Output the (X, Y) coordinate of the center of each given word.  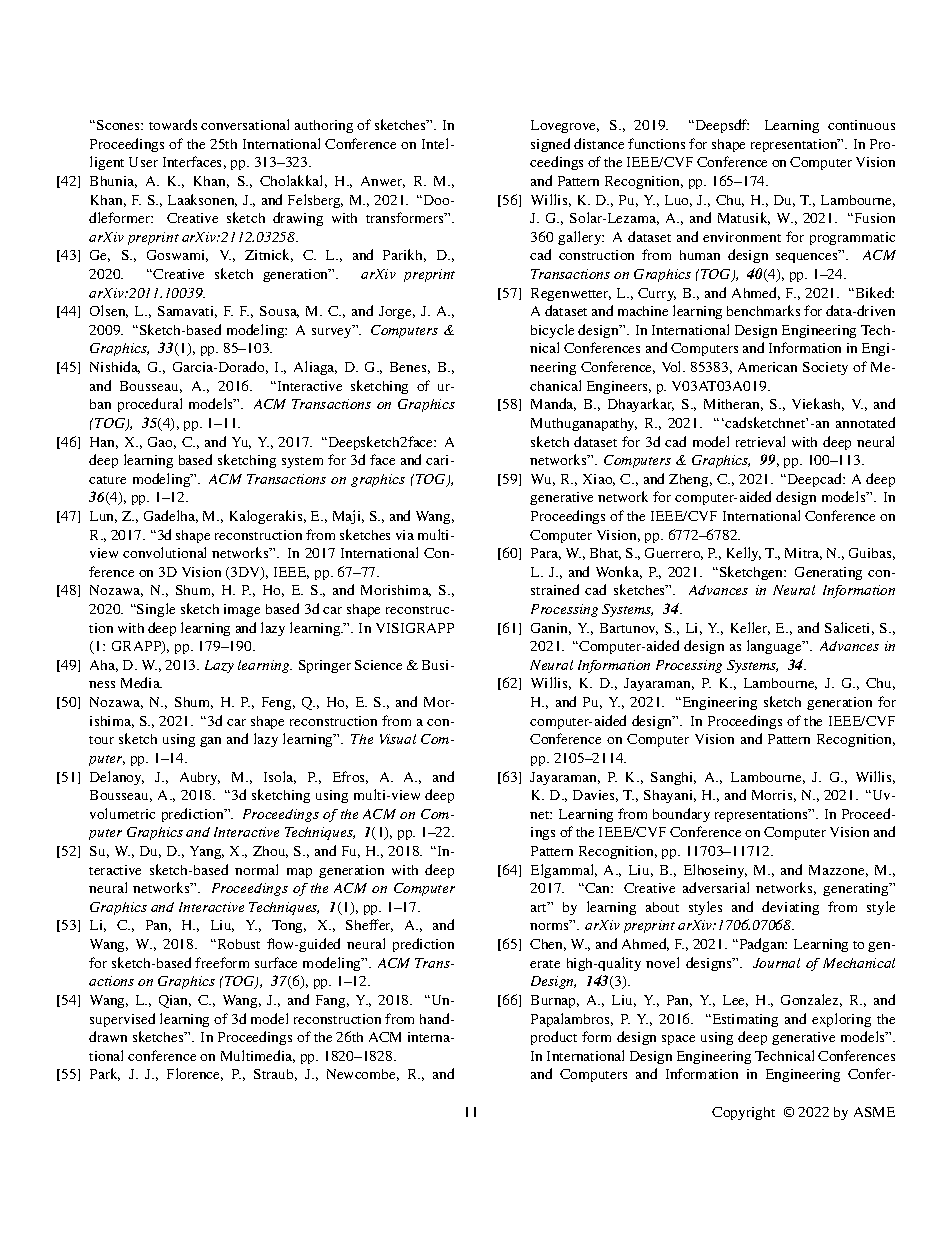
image (242, 610)
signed (550, 145)
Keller (750, 628)
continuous (861, 125)
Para (546, 554)
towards (173, 124)
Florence (195, 1074)
